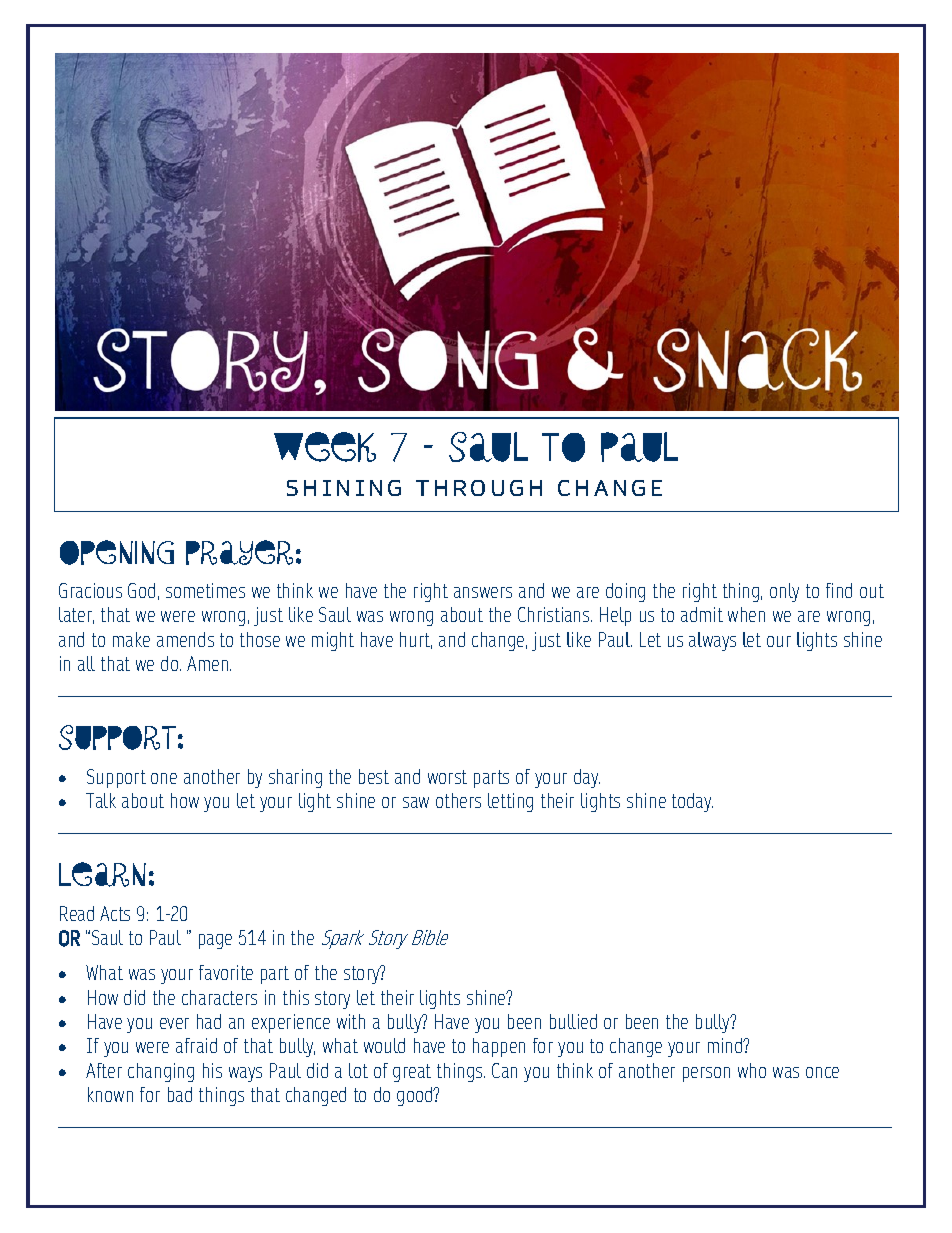 This screenshot has width=952, height=1233. What do you see at coordinates (416, 640) in the screenshot?
I see `hurt` at bounding box center [416, 640].
